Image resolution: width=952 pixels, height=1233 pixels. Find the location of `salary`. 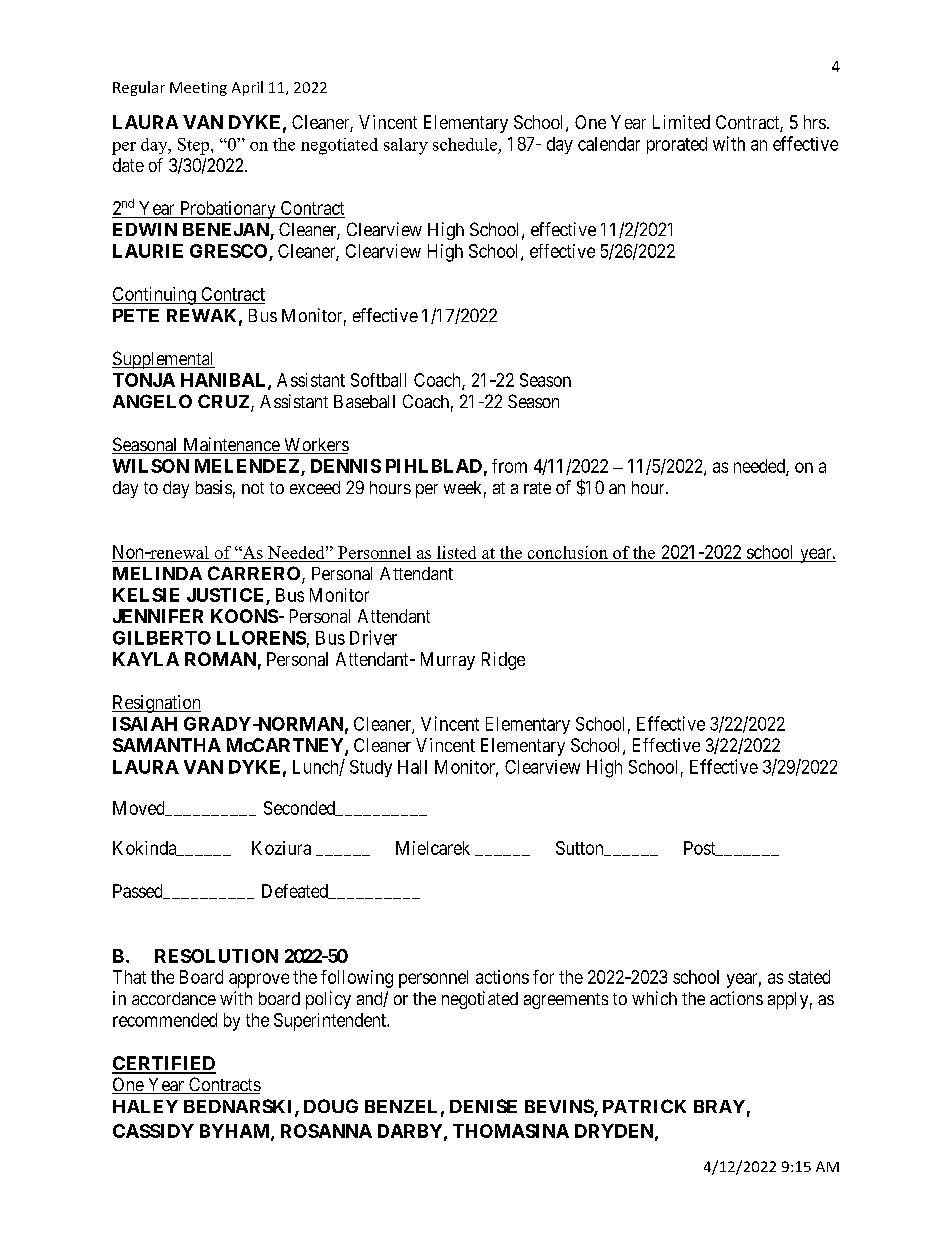

salary is located at coordinates (406, 146).
